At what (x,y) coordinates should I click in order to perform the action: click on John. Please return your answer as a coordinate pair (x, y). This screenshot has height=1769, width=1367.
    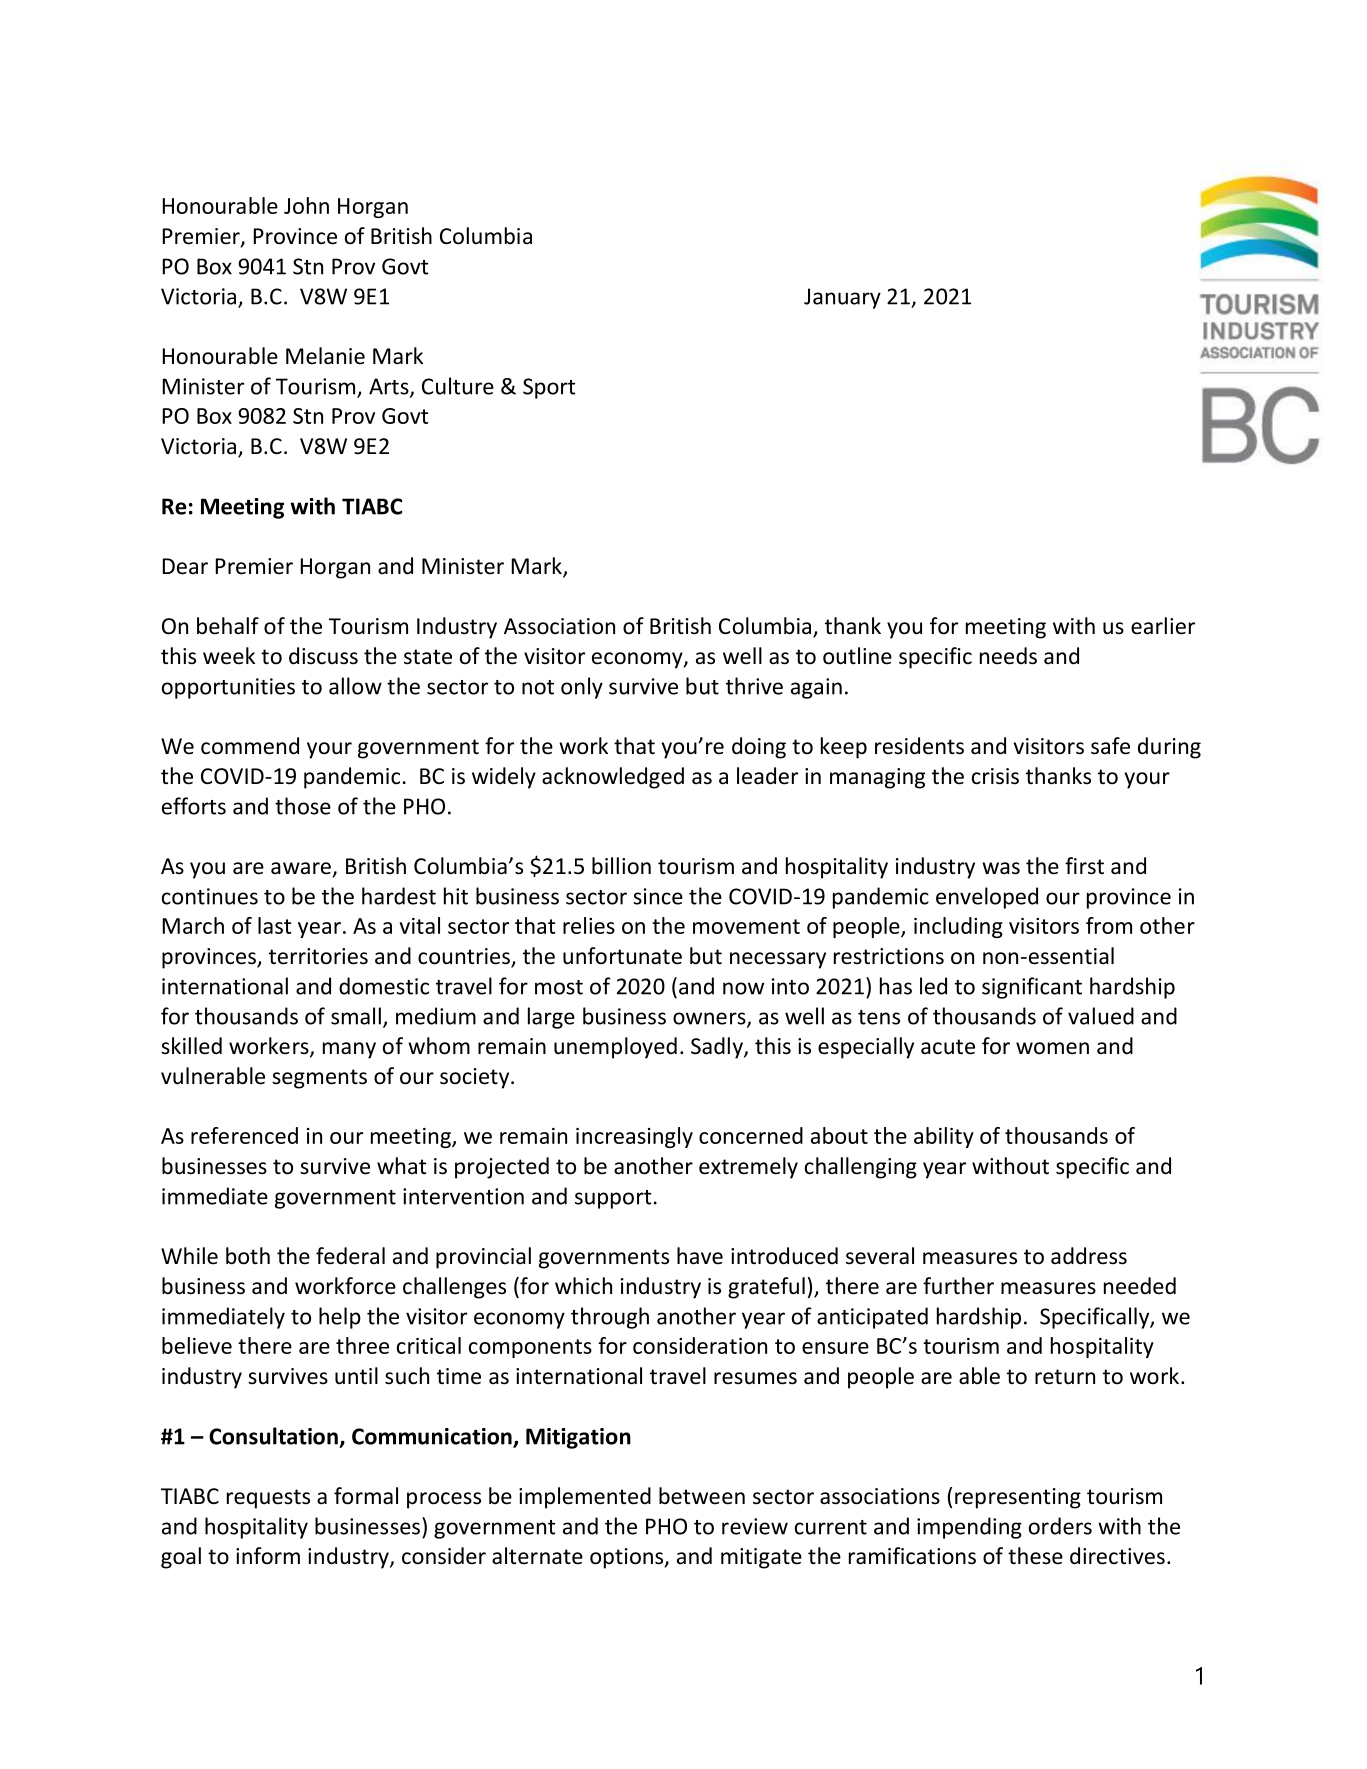
    Looking at the image, I should click on (306, 205).
